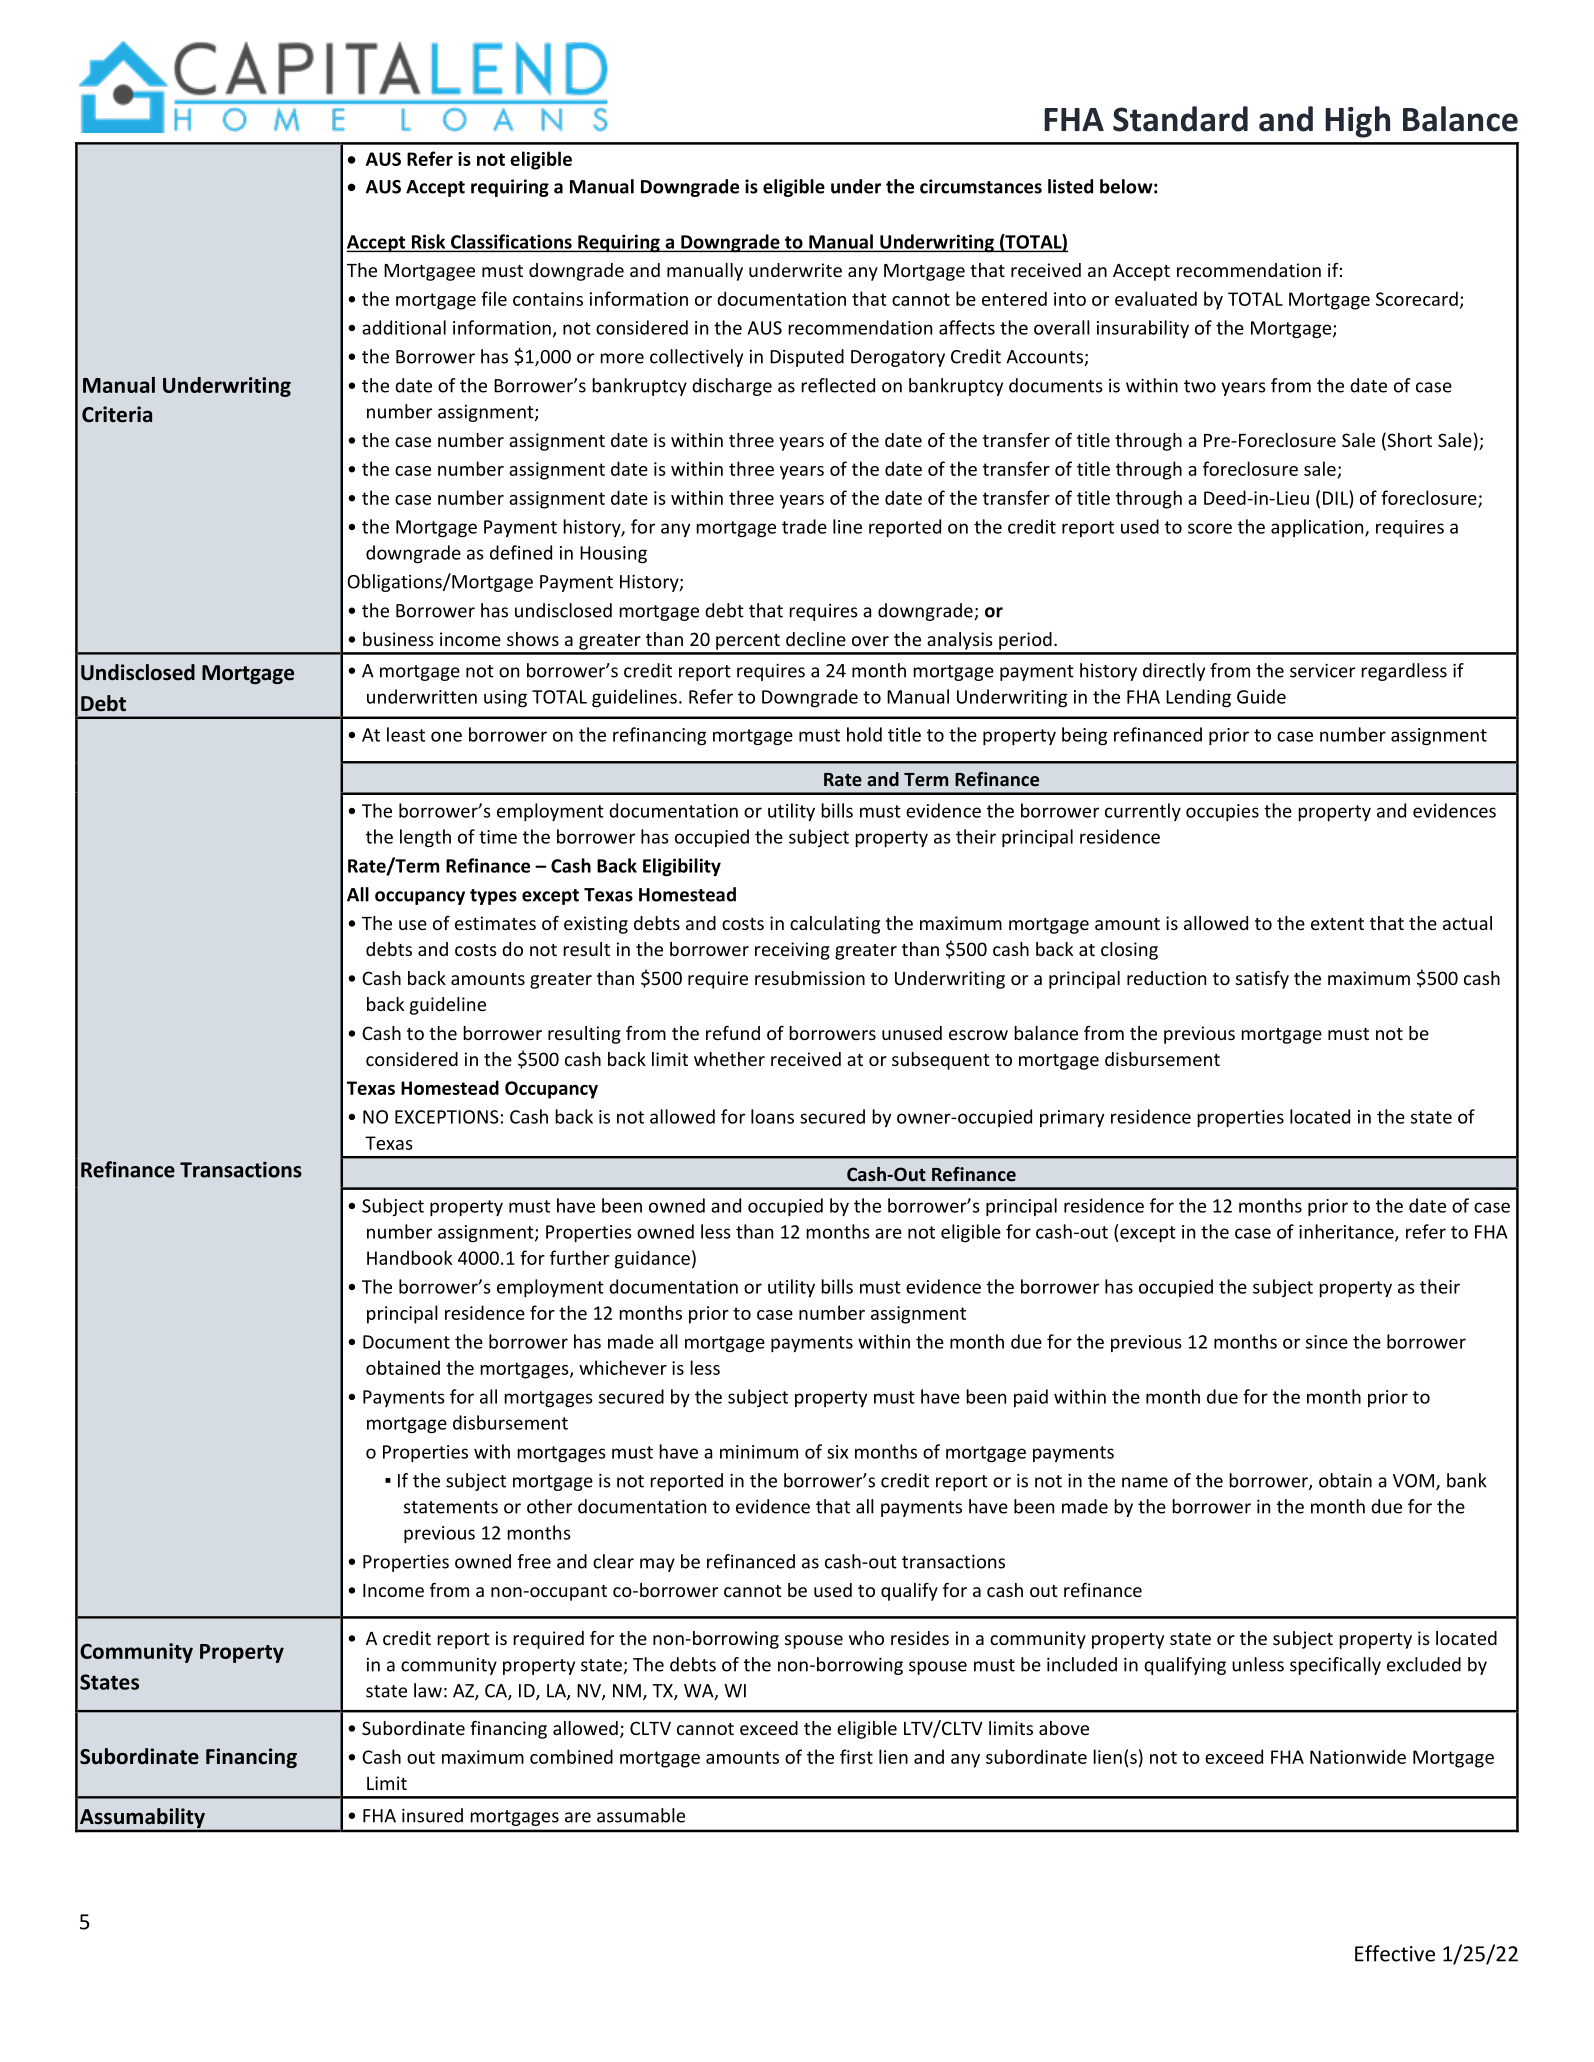  I want to click on circumstances, so click(981, 186).
